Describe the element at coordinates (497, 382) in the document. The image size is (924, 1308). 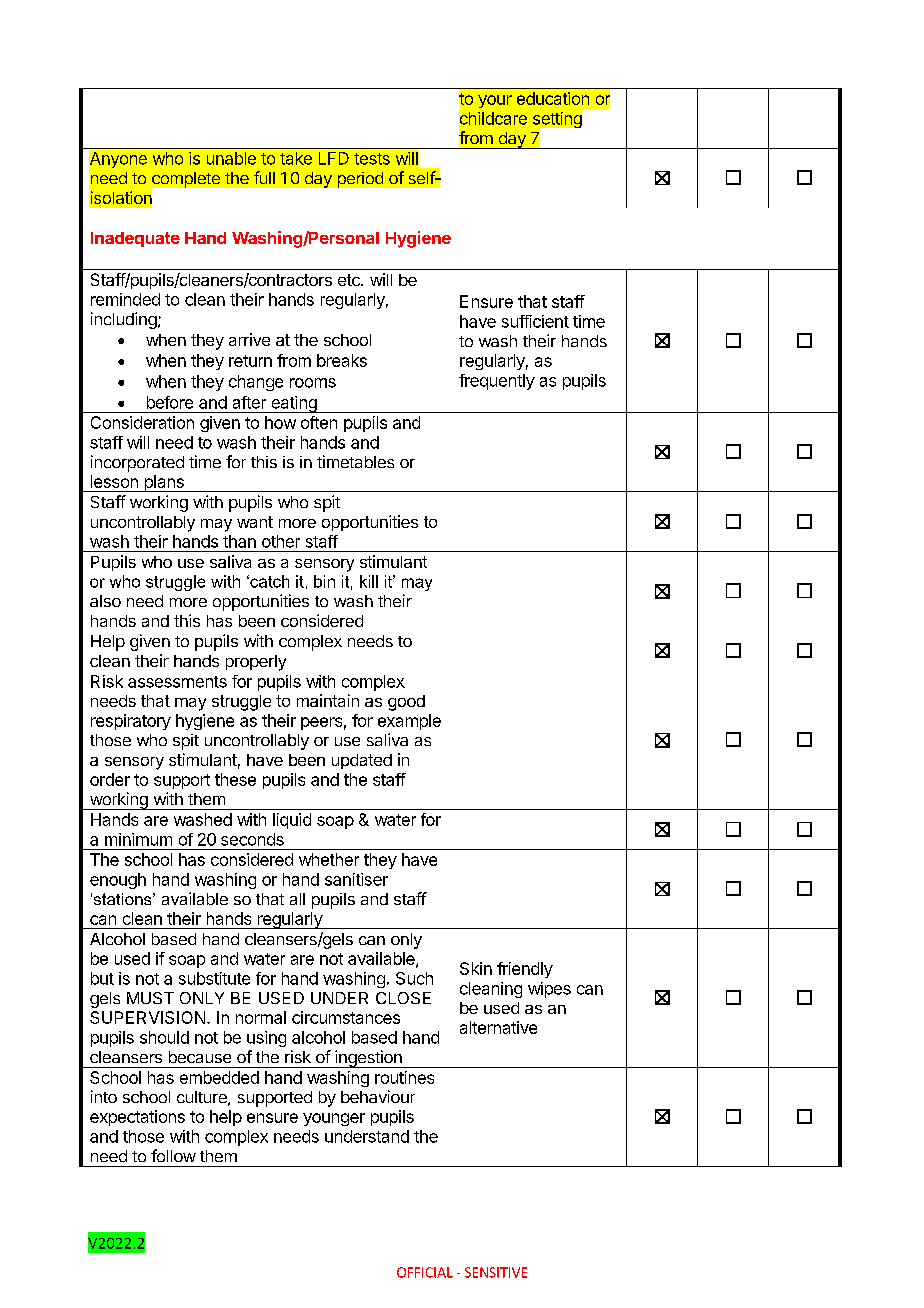
I see `frequently` at that location.
